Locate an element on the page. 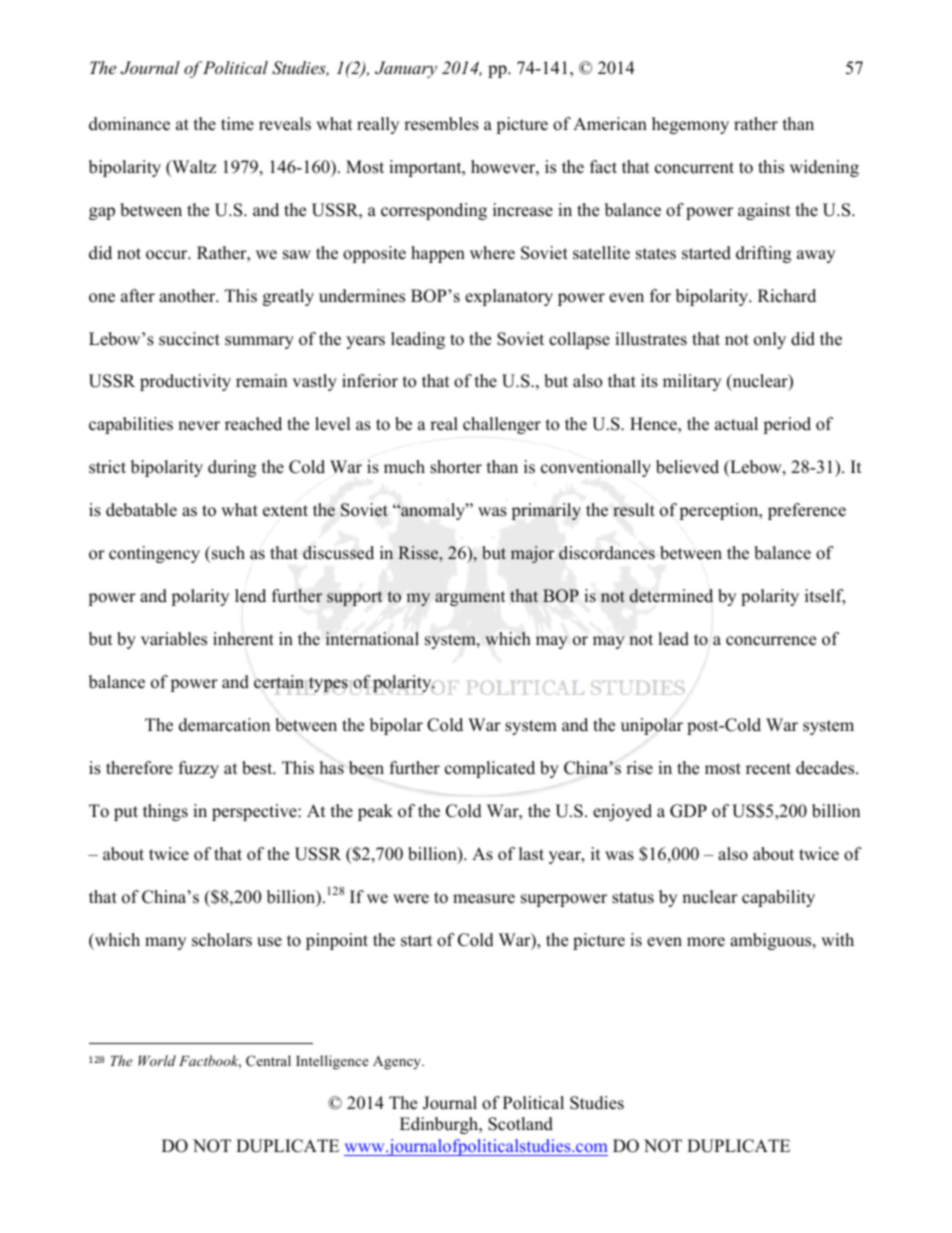  World is located at coordinates (157, 1060).
